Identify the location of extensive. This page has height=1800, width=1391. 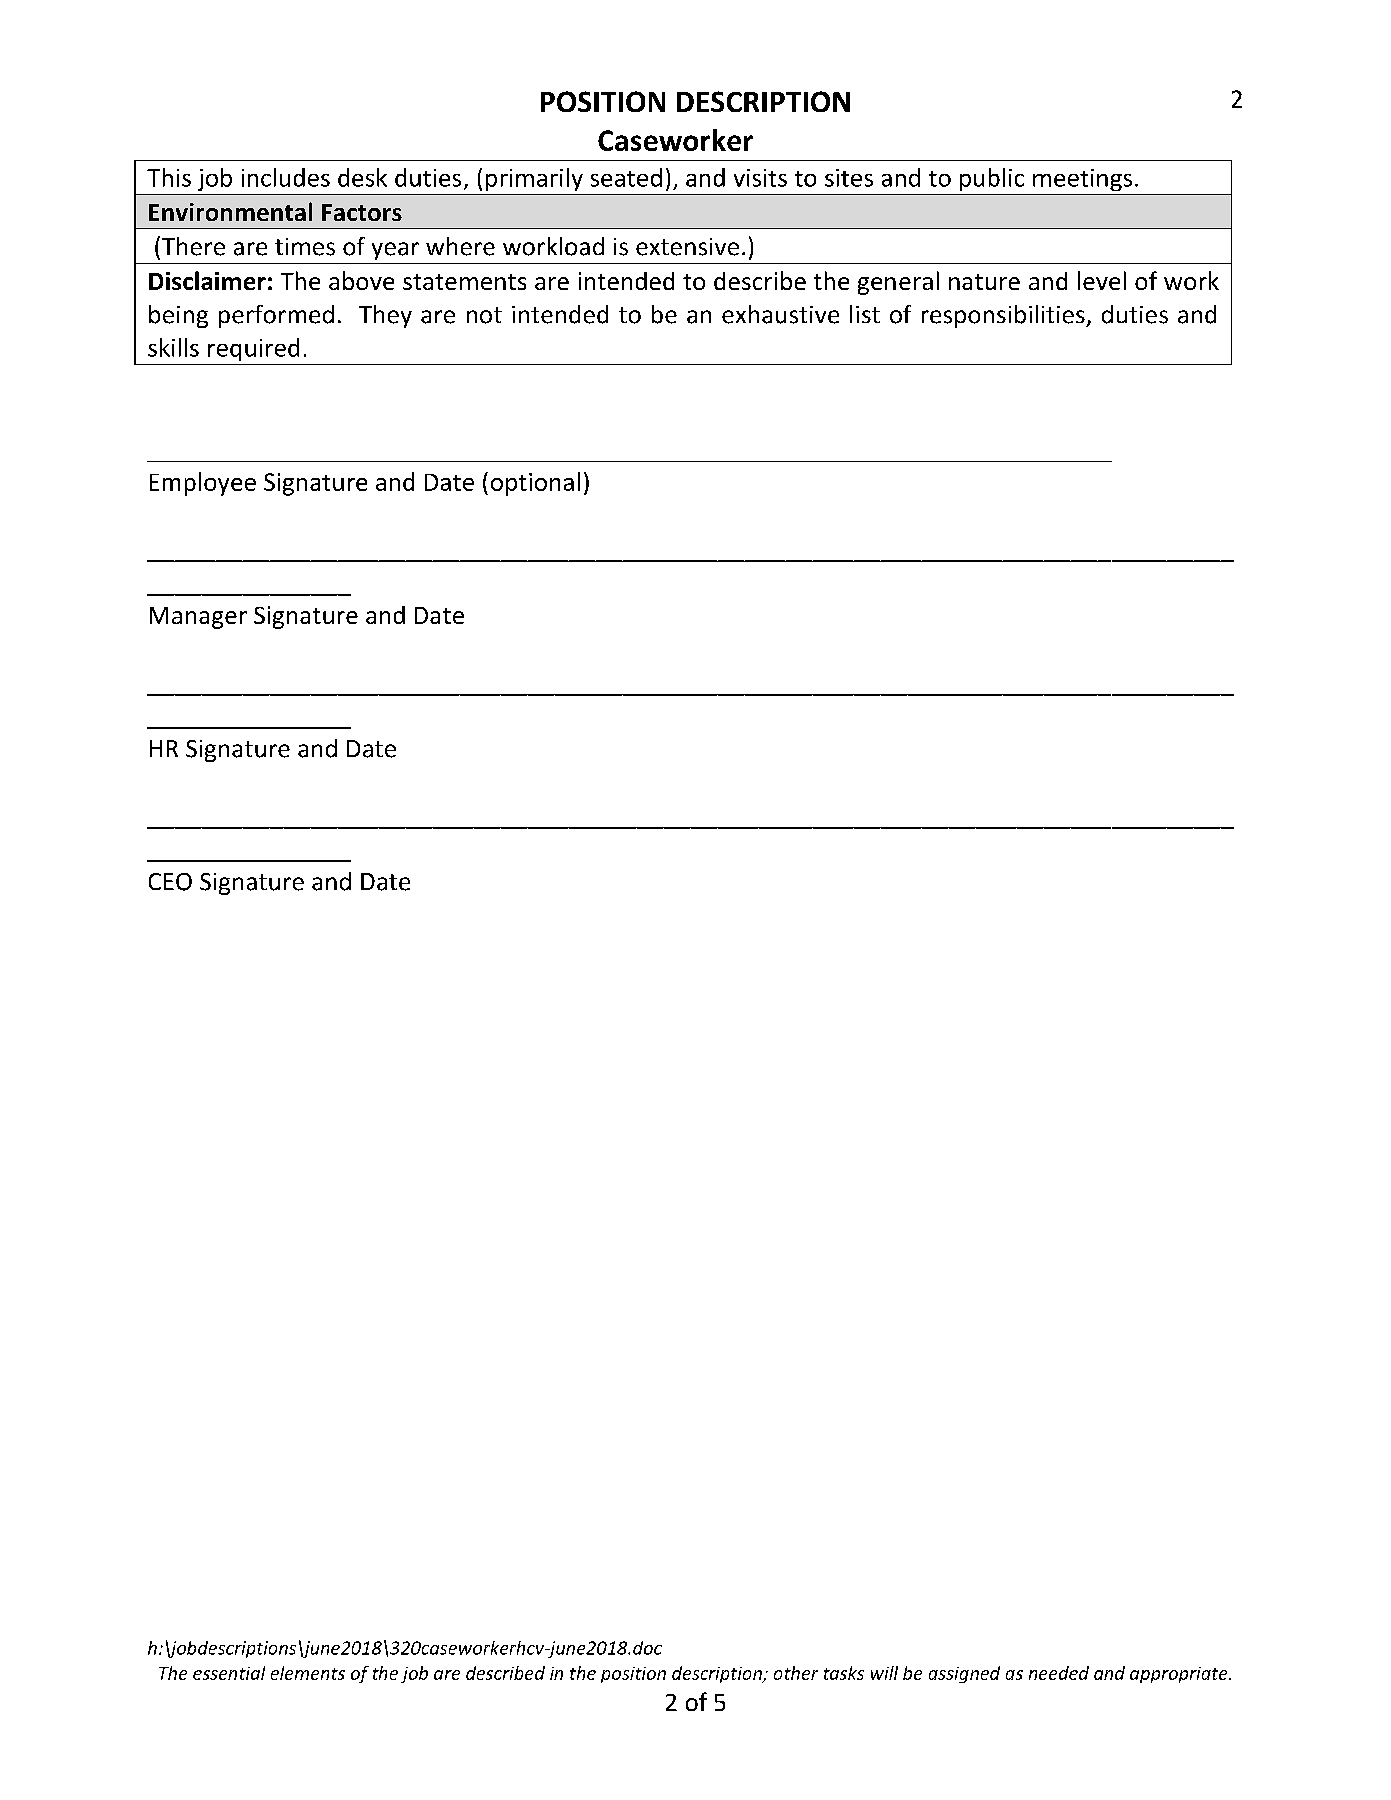
(687, 247).
